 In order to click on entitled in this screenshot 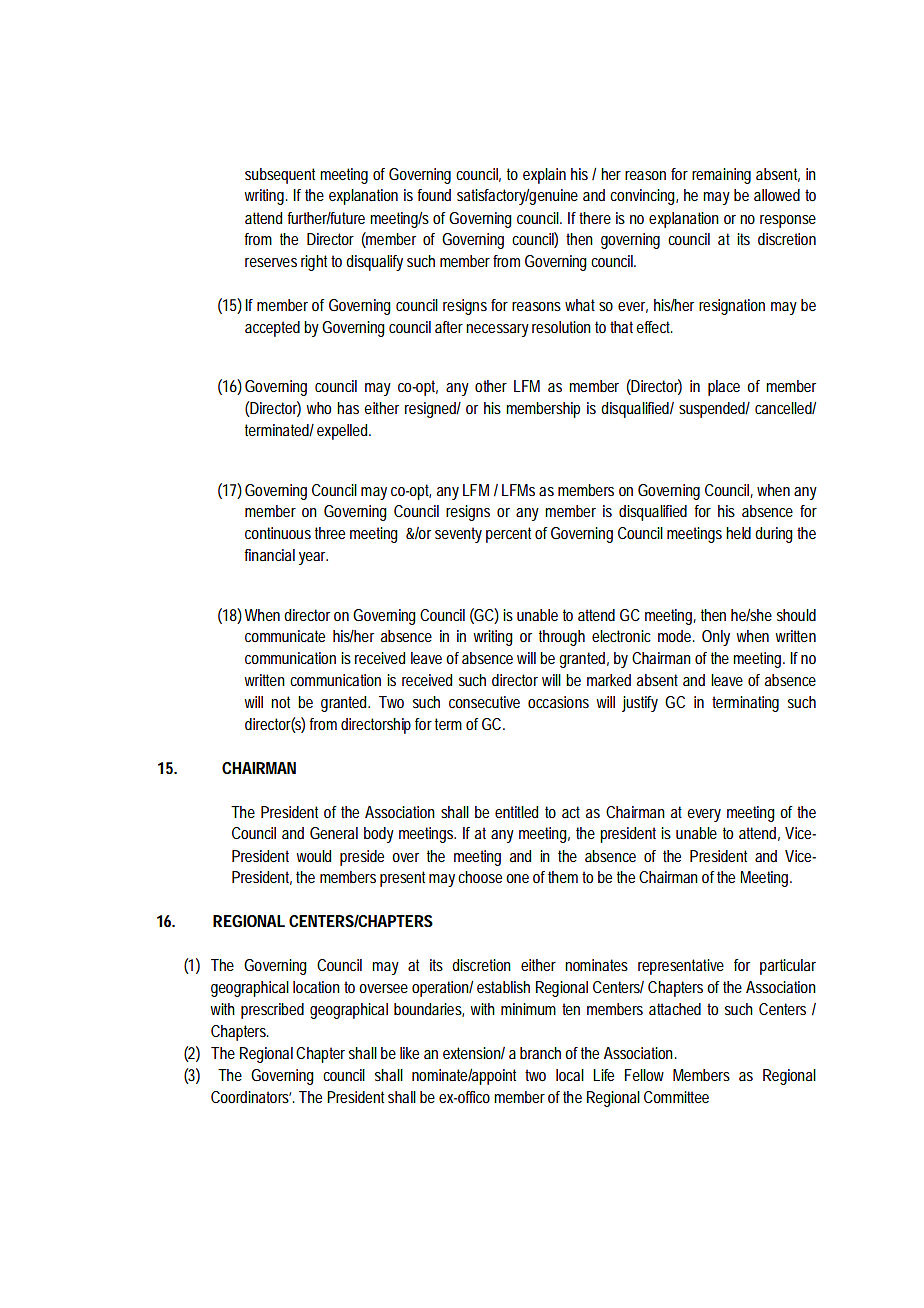, I will do `click(516, 812)`.
